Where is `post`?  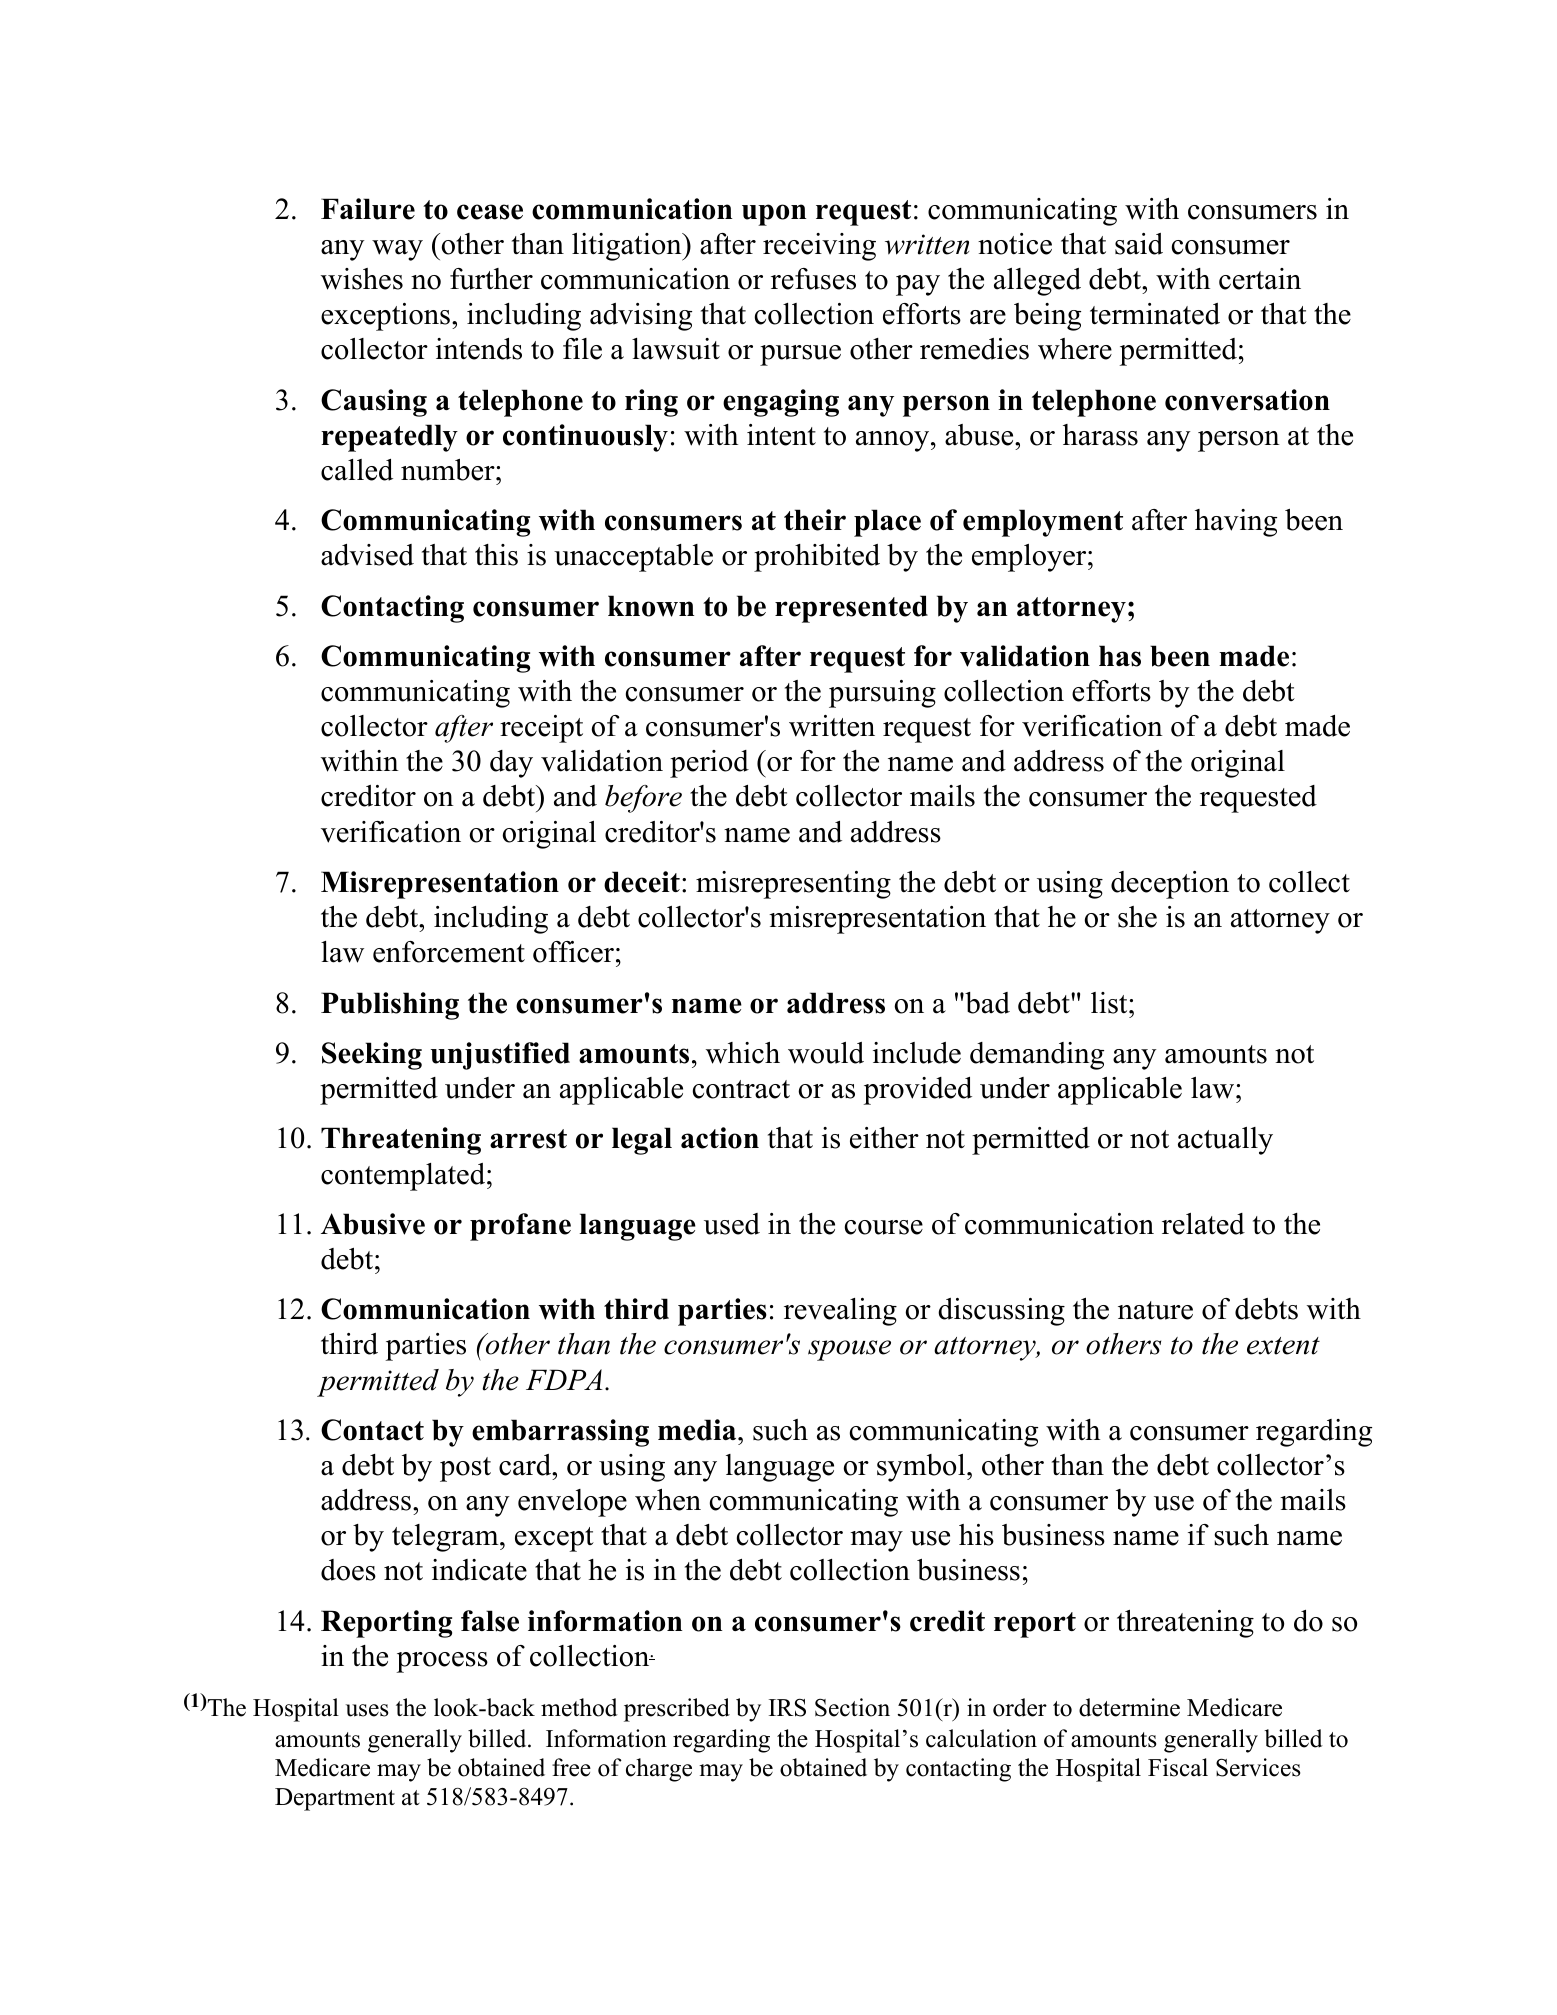 post is located at coordinates (465, 1469).
